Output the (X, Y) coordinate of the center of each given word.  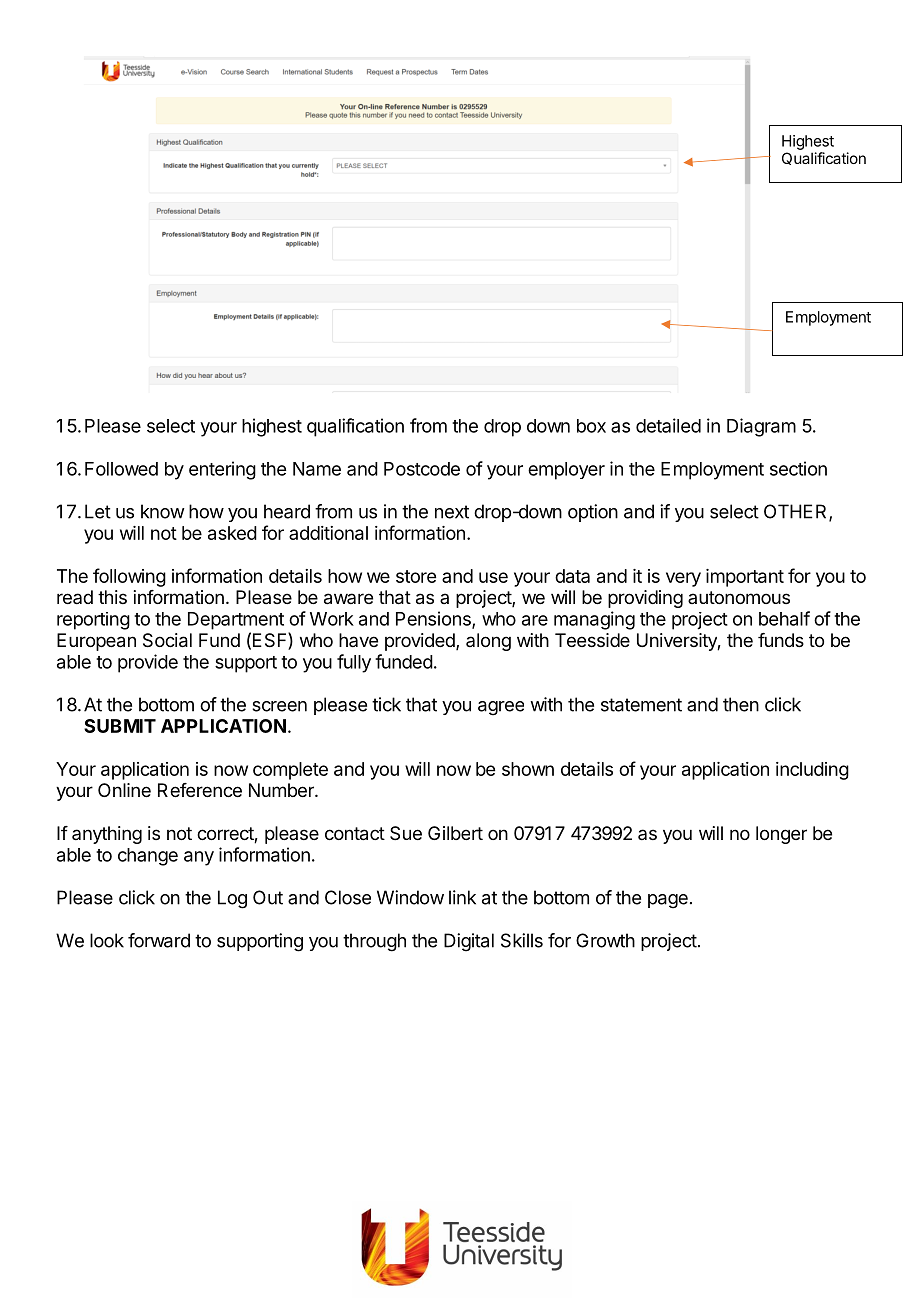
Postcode (422, 469)
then (741, 704)
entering (222, 470)
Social (167, 640)
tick (386, 704)
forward (159, 940)
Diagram (761, 427)
